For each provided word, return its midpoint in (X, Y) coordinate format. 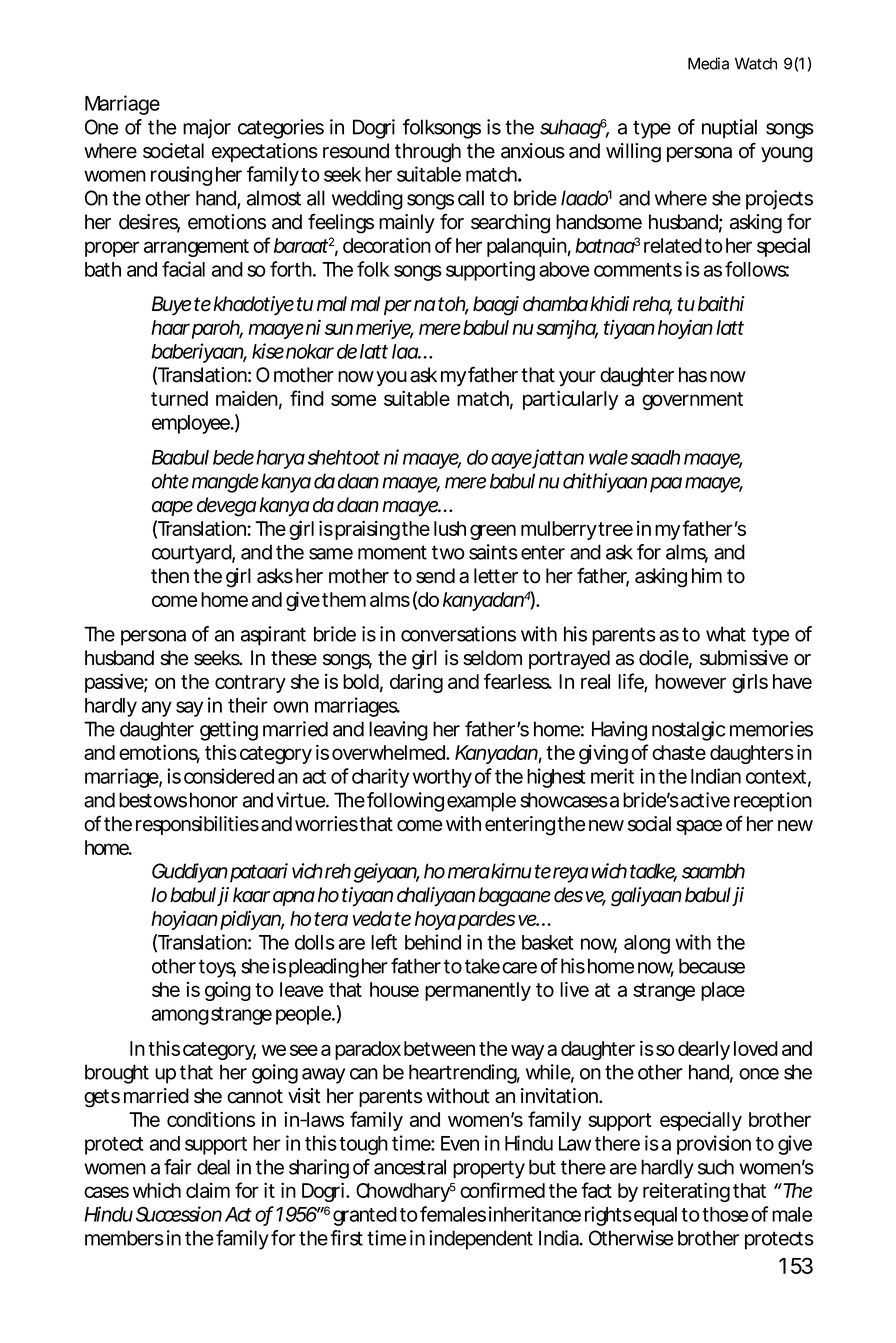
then (170, 576)
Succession (179, 1214)
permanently (478, 991)
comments (638, 270)
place (723, 991)
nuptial (729, 129)
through (428, 153)
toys (217, 968)
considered (229, 776)
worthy (442, 778)
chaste (679, 752)
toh (453, 305)
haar (170, 327)
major (207, 129)
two (448, 552)
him (707, 575)
